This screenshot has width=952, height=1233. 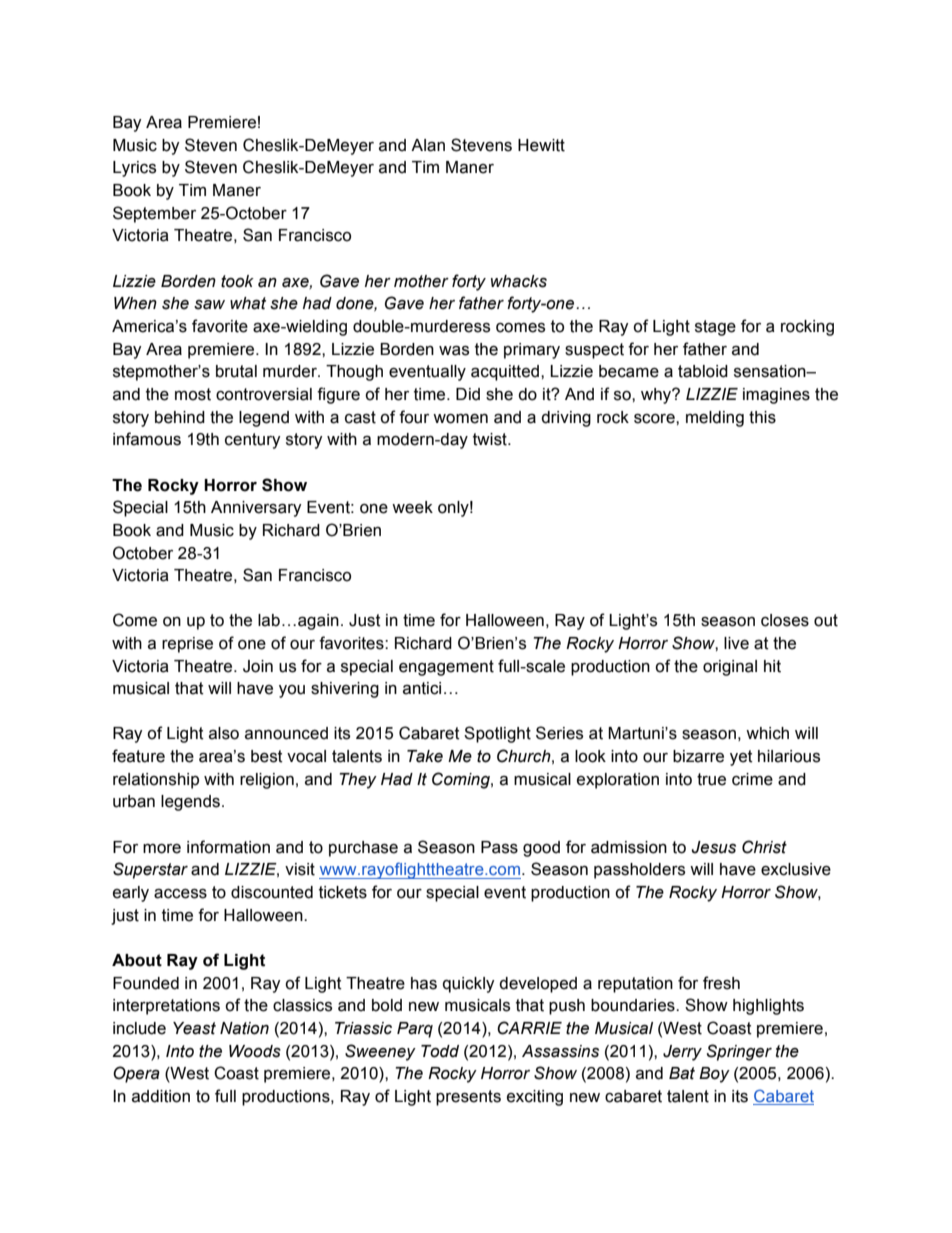 I want to click on Woods, so click(x=255, y=1051).
